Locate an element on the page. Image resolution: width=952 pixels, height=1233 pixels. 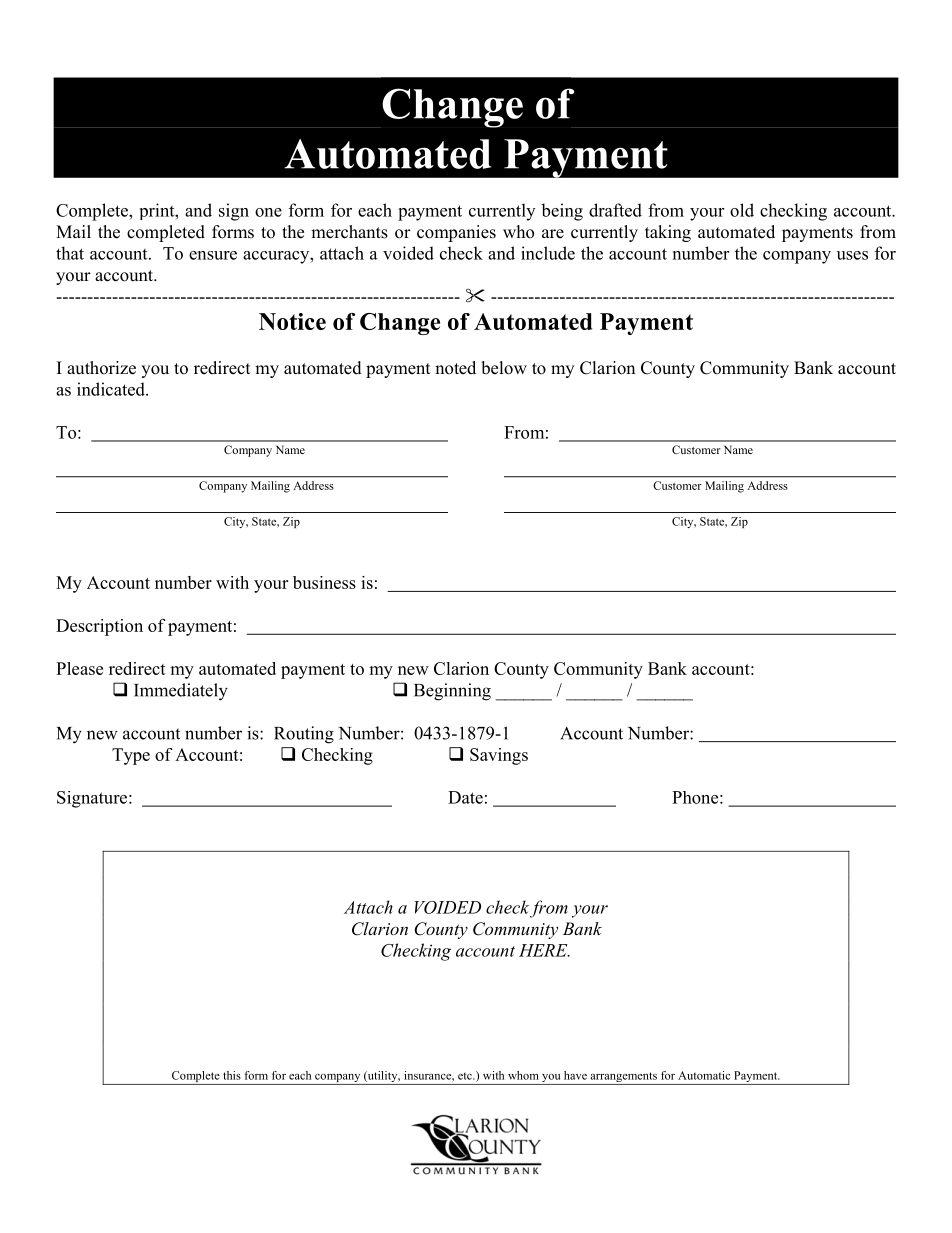
Automatic is located at coordinates (704, 1075).
